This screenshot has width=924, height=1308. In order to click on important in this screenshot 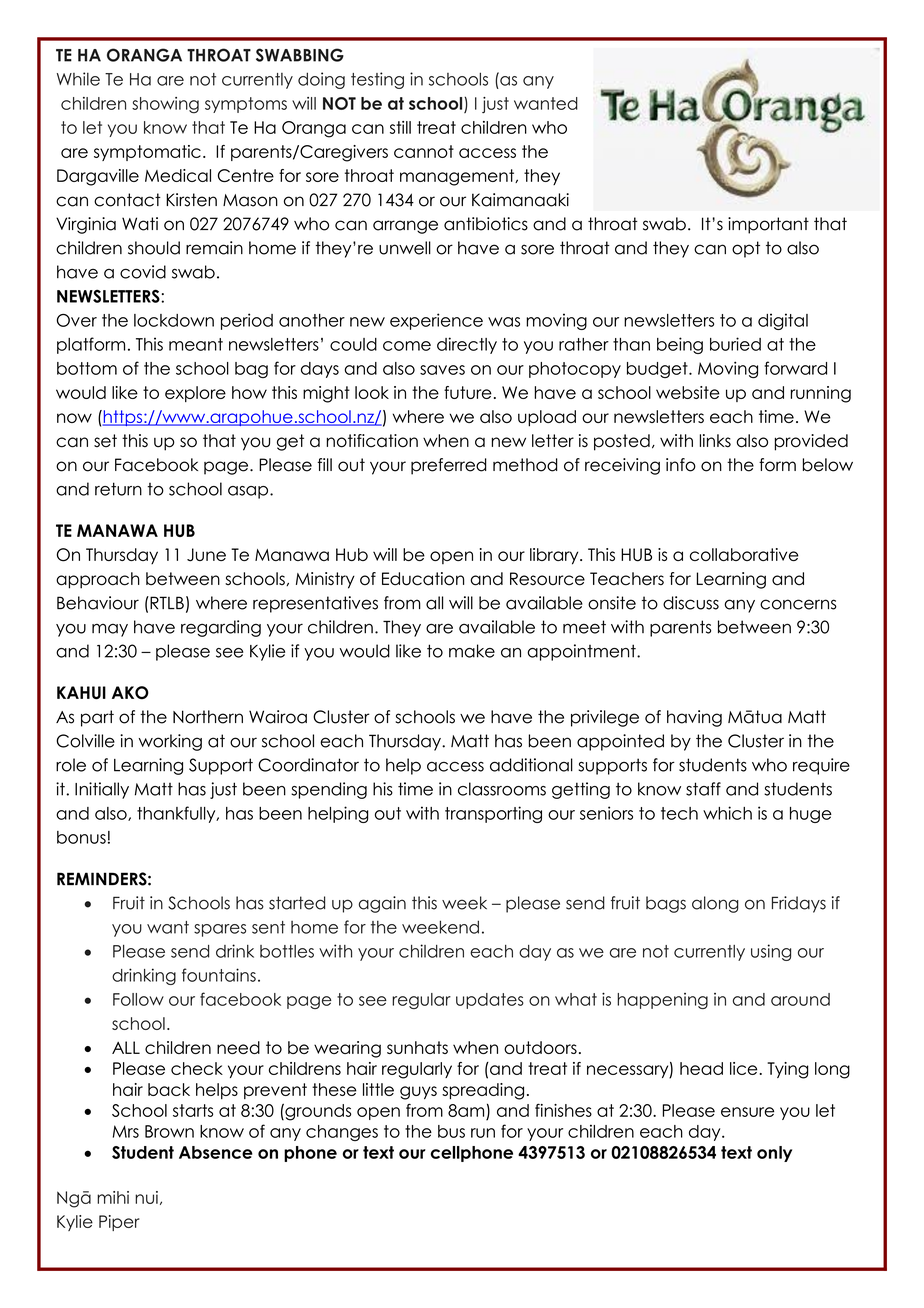, I will do `click(768, 225)`.
